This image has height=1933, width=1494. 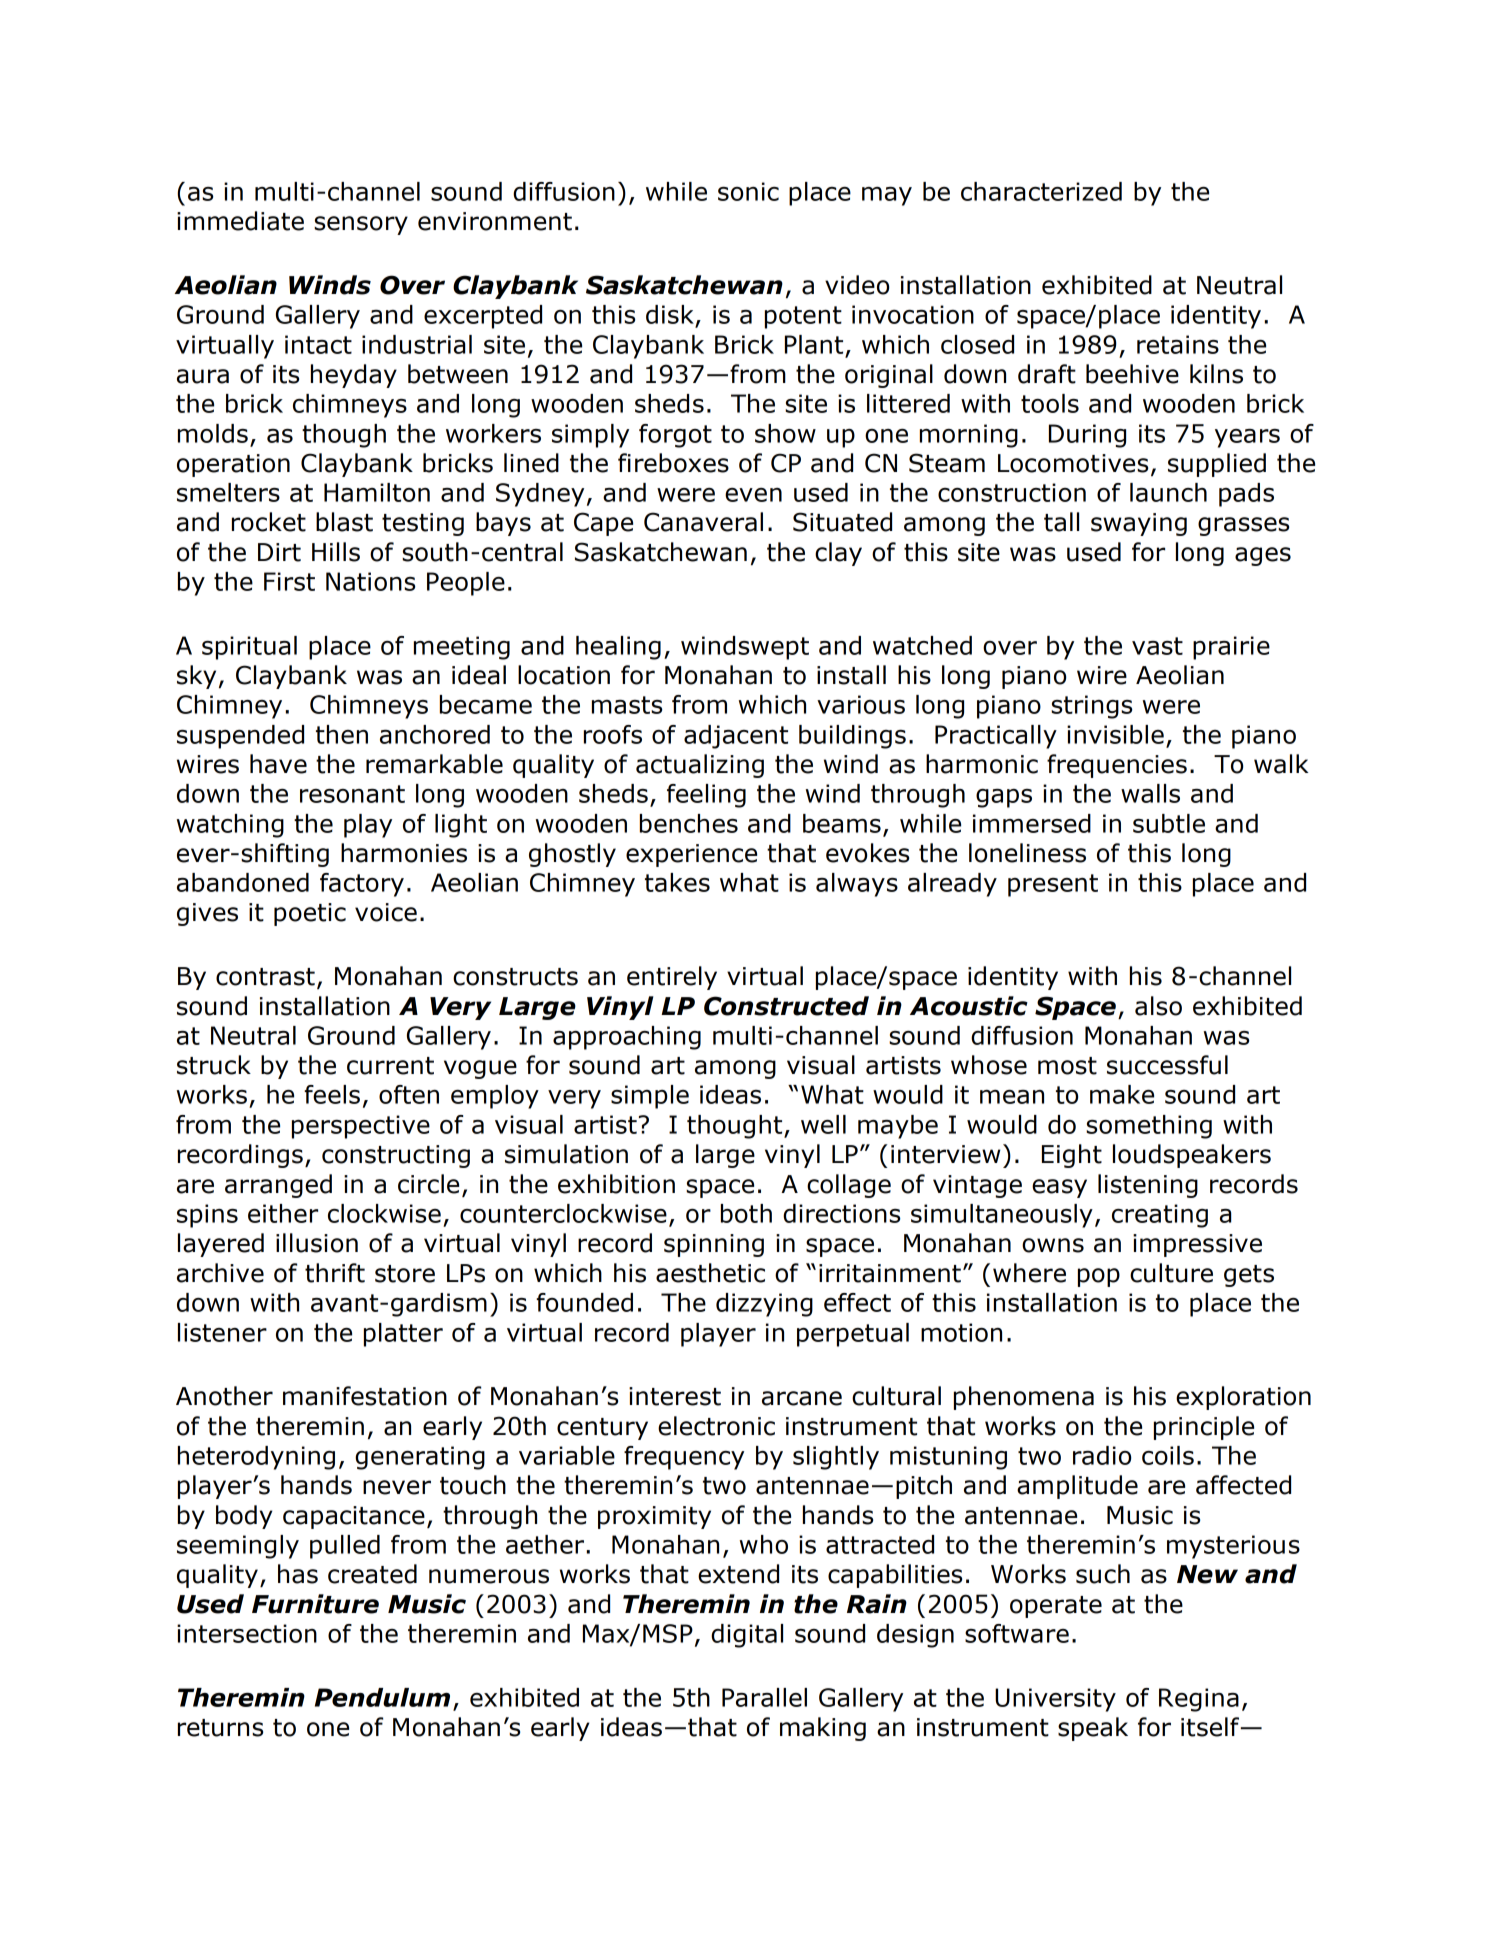 I want to click on sensory, so click(x=361, y=225).
